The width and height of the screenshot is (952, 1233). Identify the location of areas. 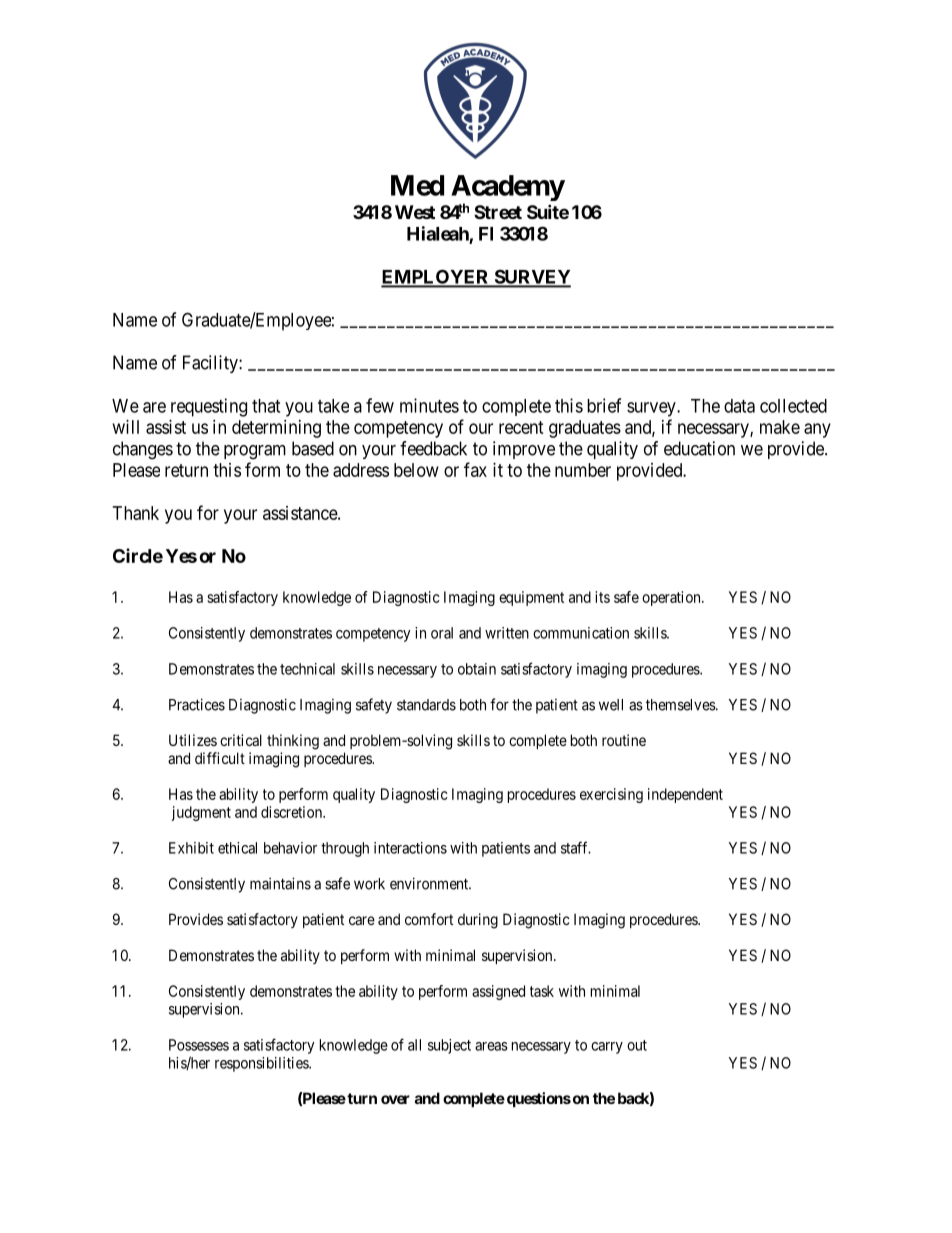
(491, 1046).
